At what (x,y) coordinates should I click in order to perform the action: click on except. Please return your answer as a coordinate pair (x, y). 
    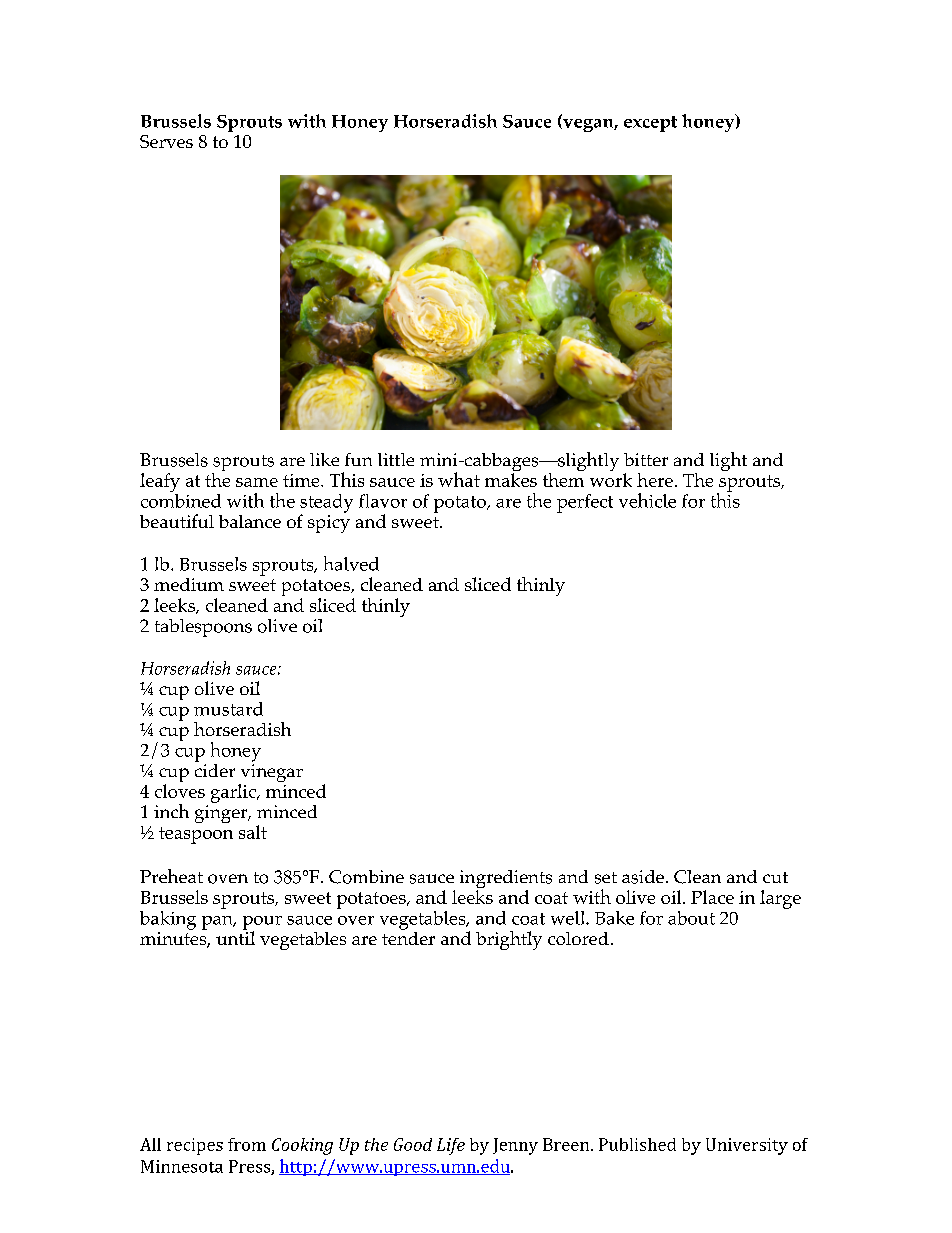
    Looking at the image, I should click on (650, 124).
